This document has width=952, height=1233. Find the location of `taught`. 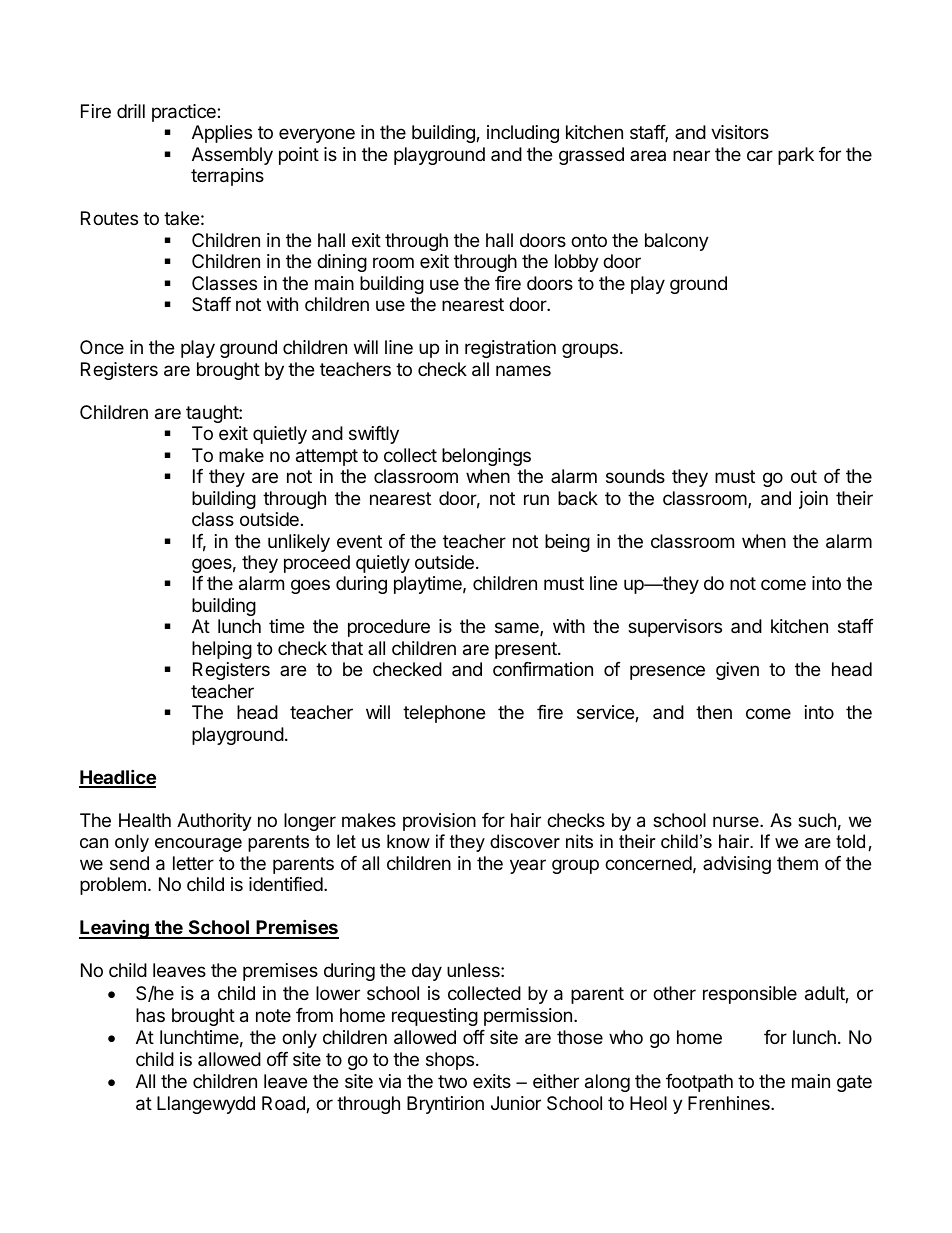

taught is located at coordinates (213, 414).
